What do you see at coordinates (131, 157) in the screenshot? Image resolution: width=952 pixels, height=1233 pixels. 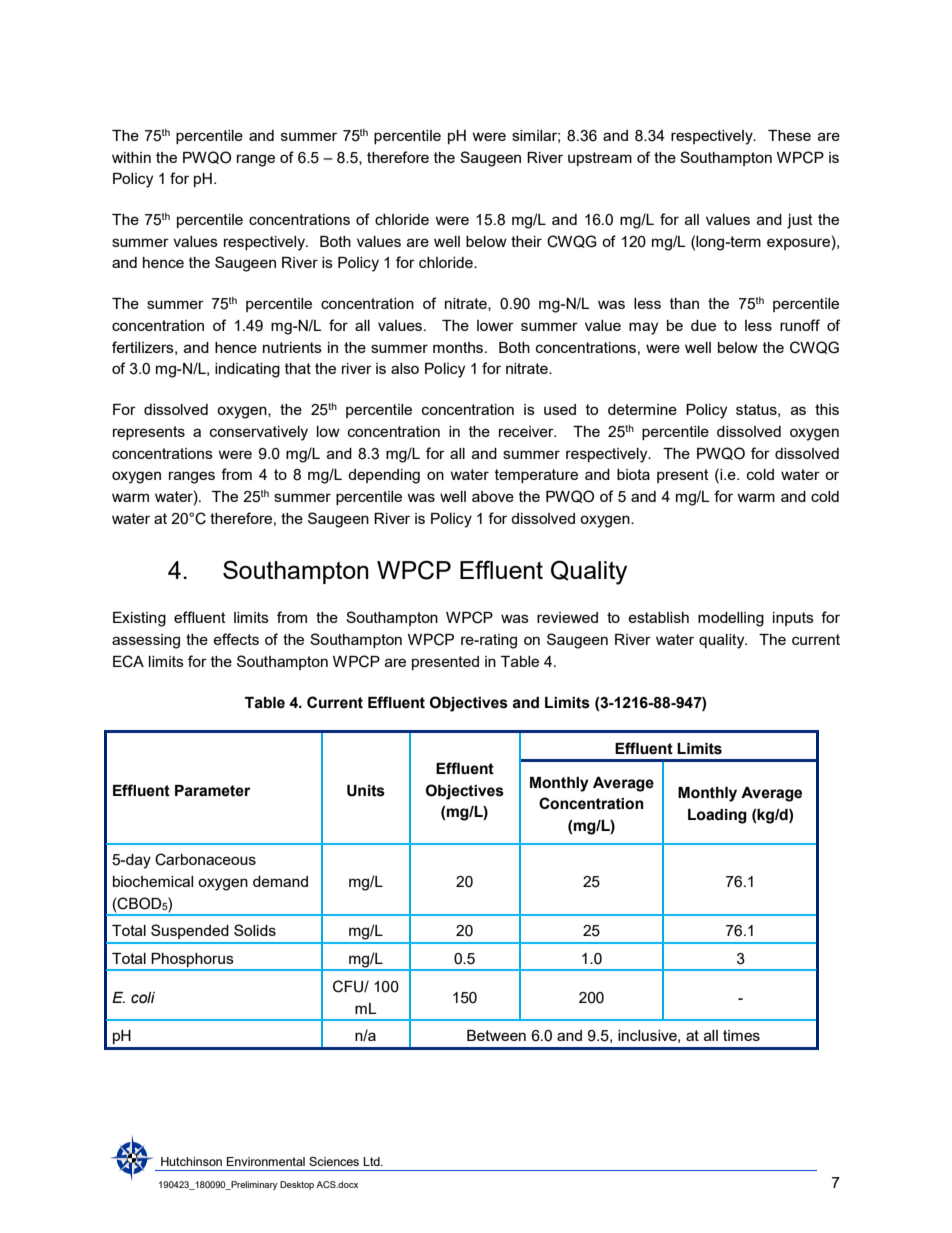 I see `within` at bounding box center [131, 157].
